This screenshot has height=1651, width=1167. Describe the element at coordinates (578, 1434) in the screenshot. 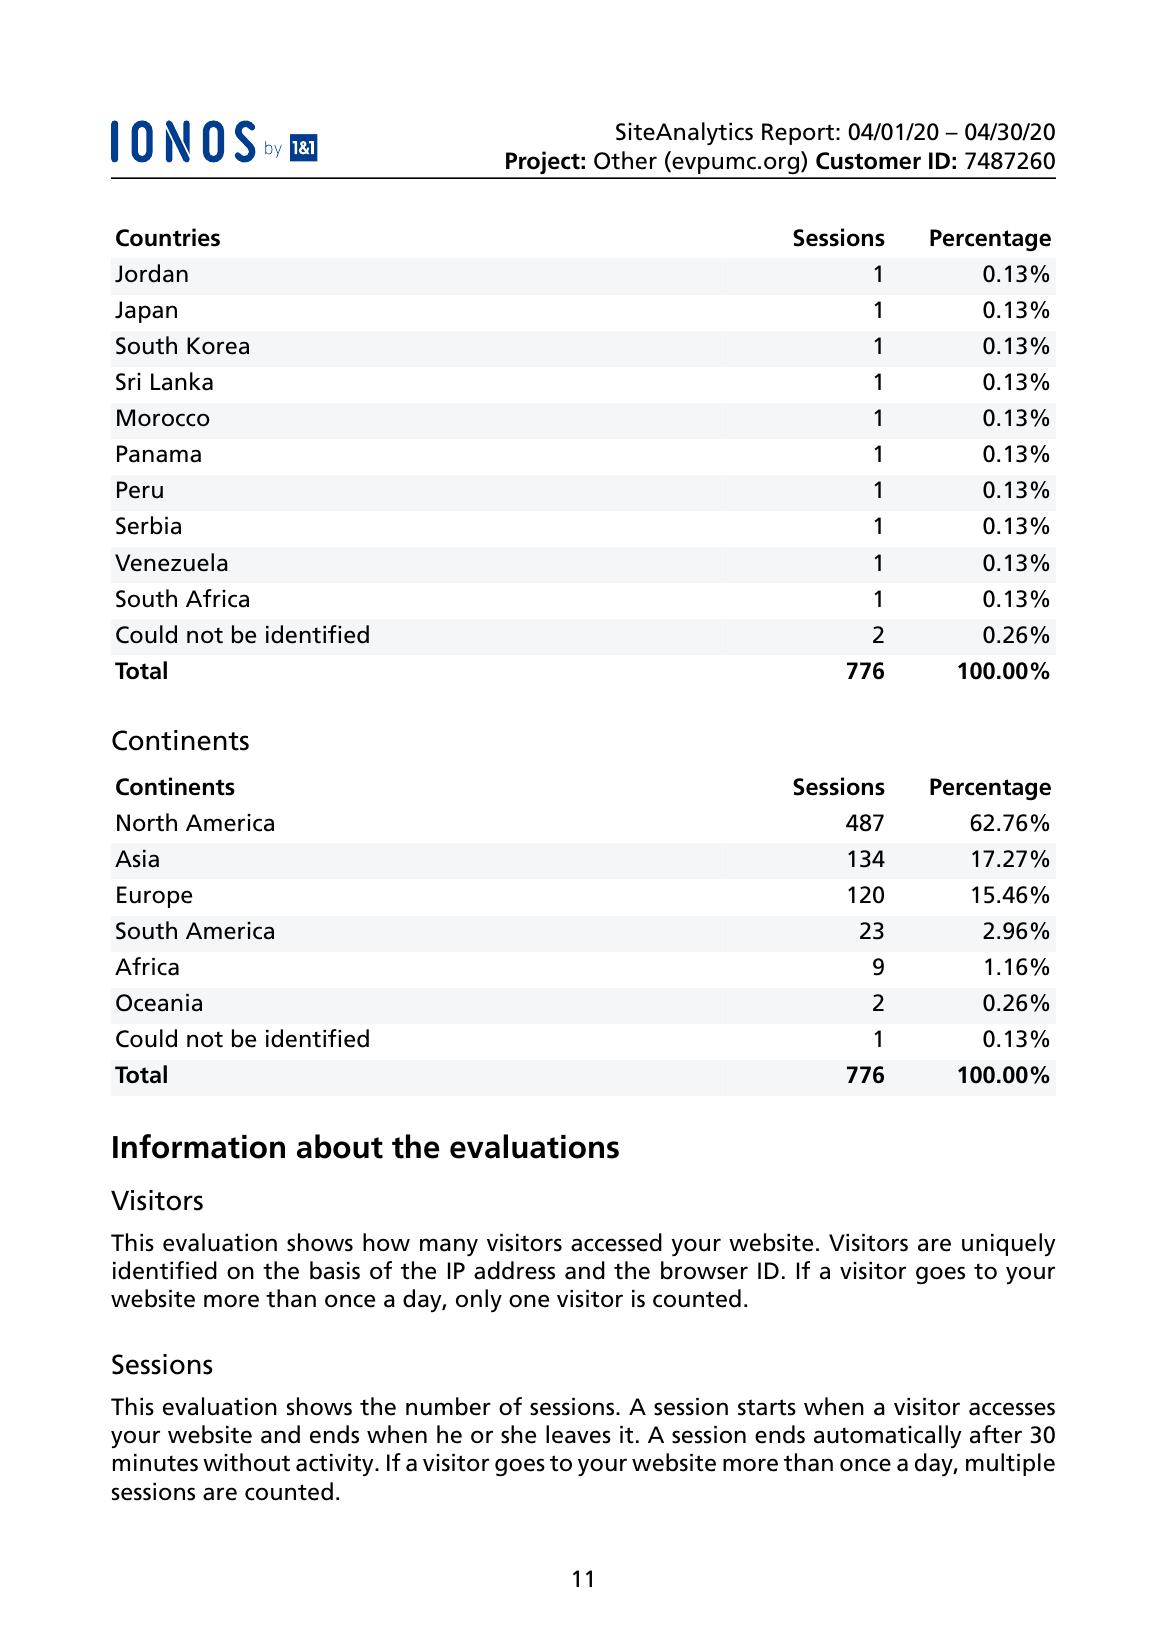

I see `leaves` at that location.
